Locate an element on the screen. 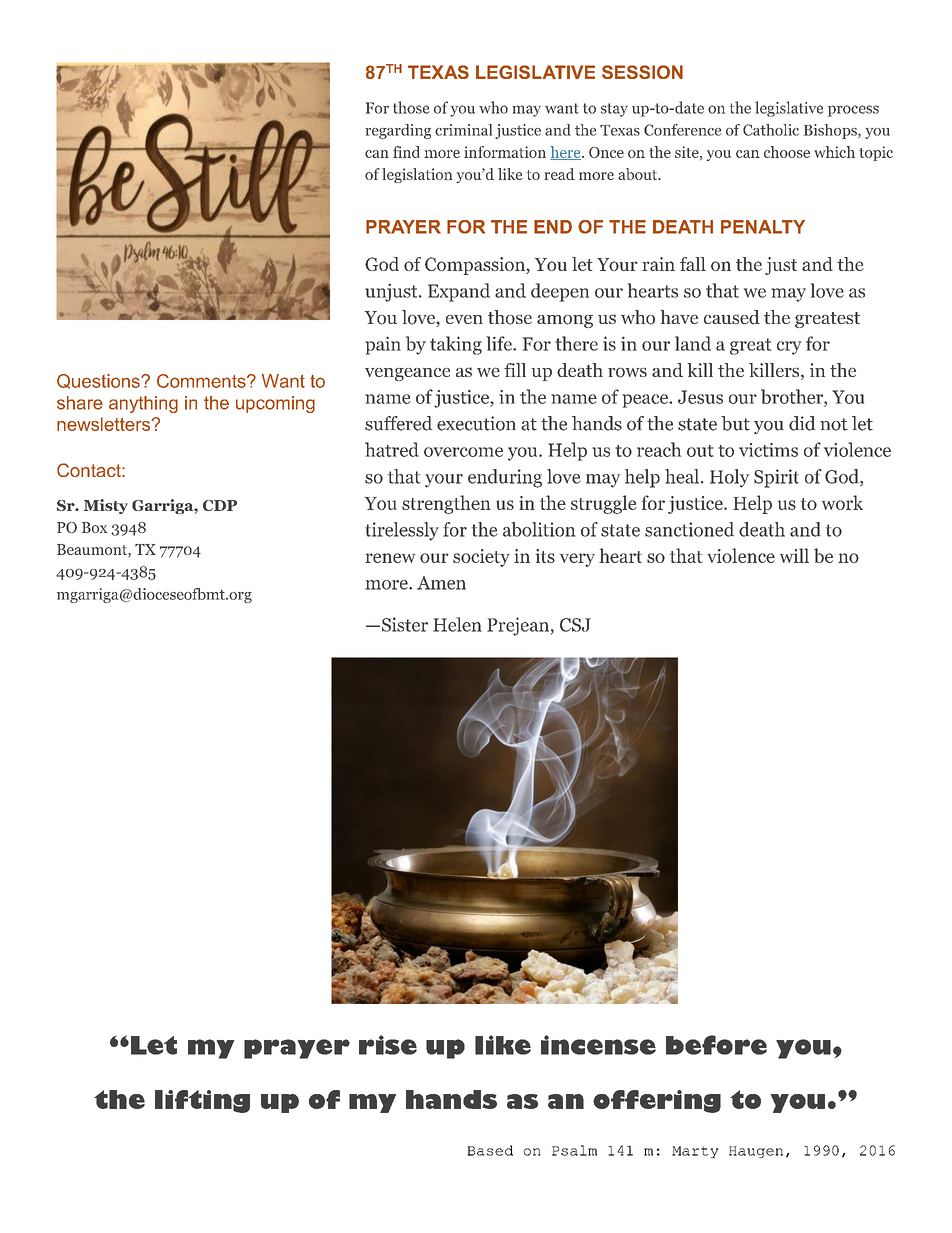  Helen is located at coordinates (457, 624).
